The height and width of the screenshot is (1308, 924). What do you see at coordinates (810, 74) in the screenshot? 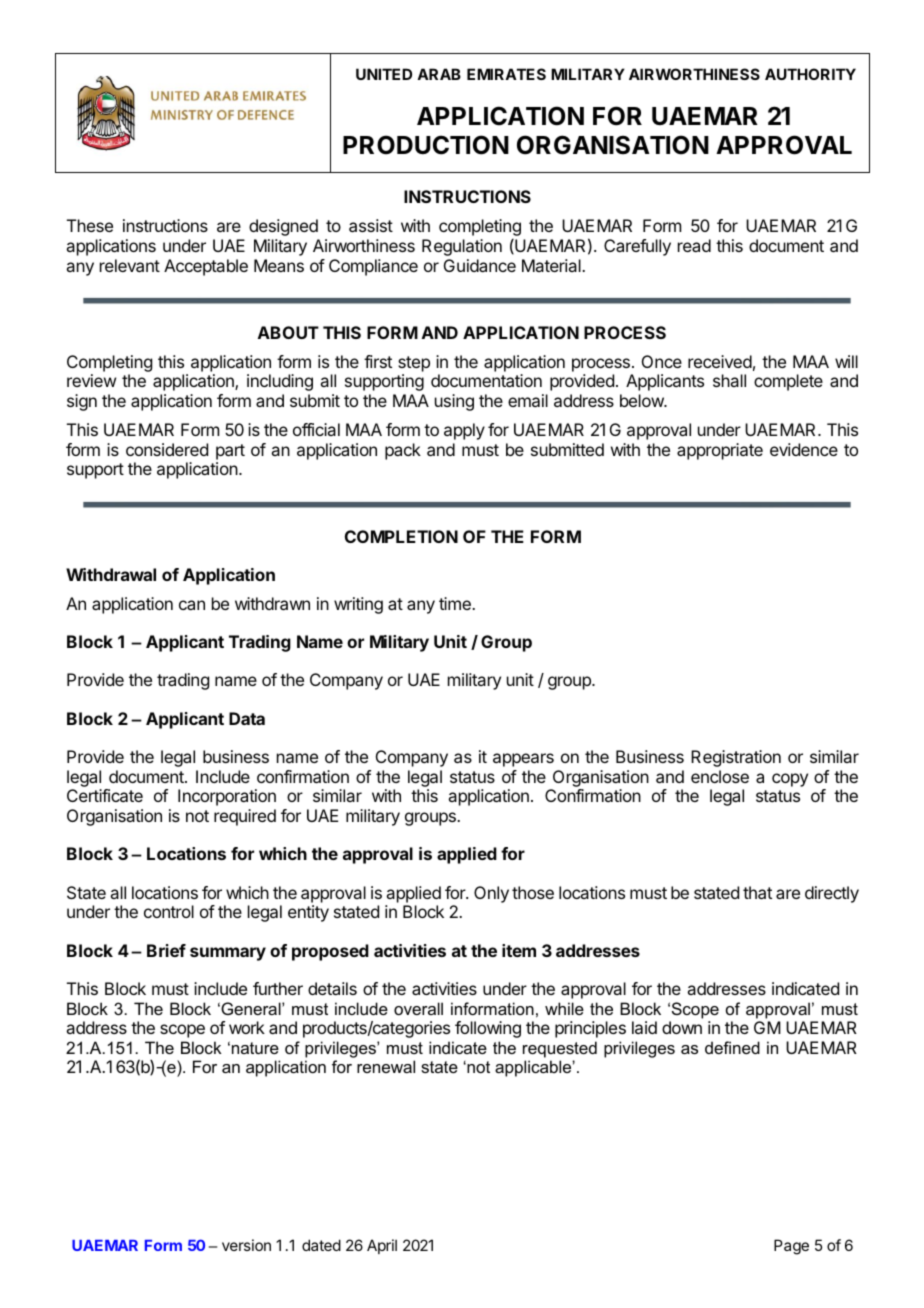
I see `AUTHORITY` at bounding box center [810, 74].
